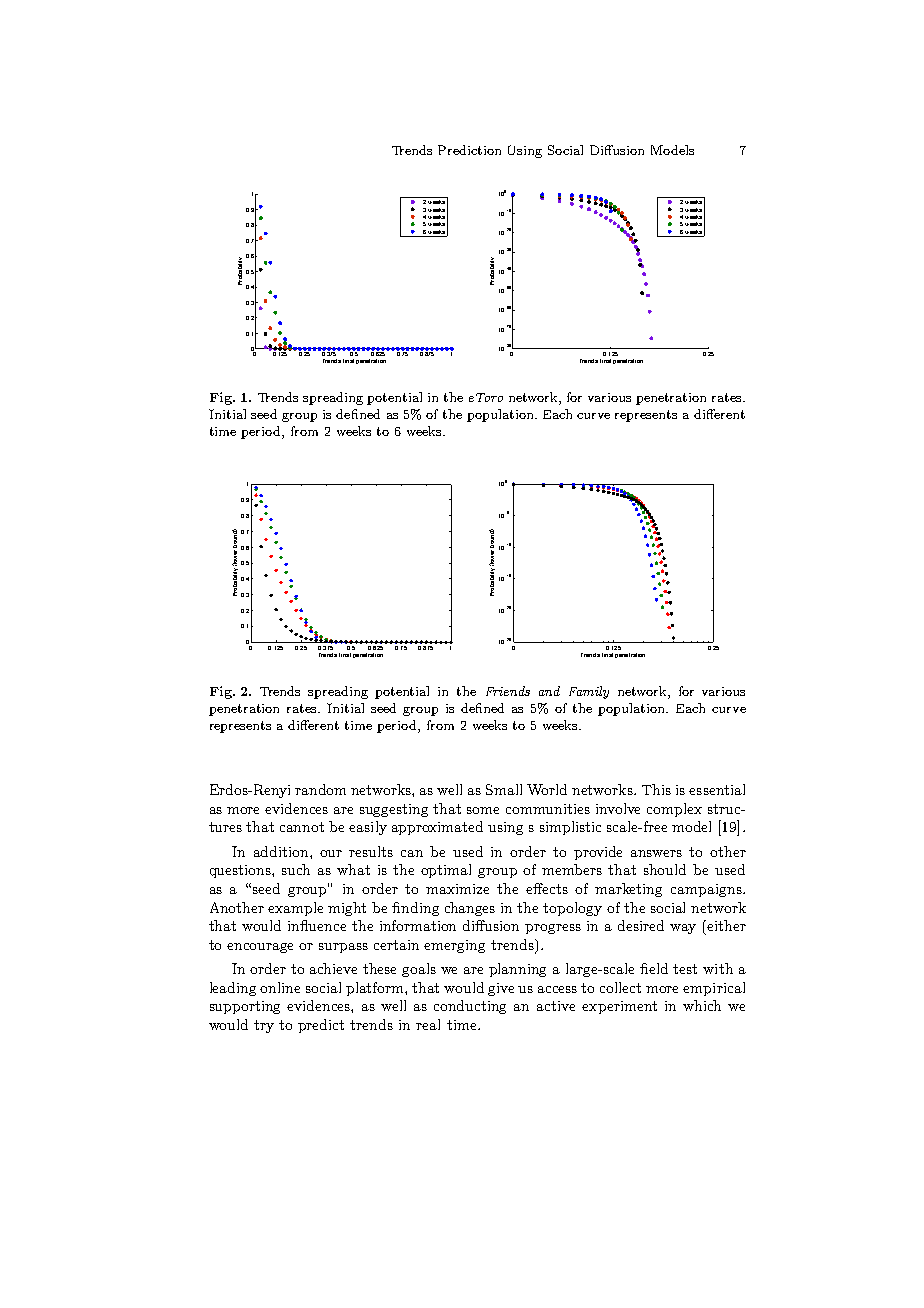 Image resolution: width=924 pixels, height=1308 pixels. I want to click on random, so click(320, 789).
